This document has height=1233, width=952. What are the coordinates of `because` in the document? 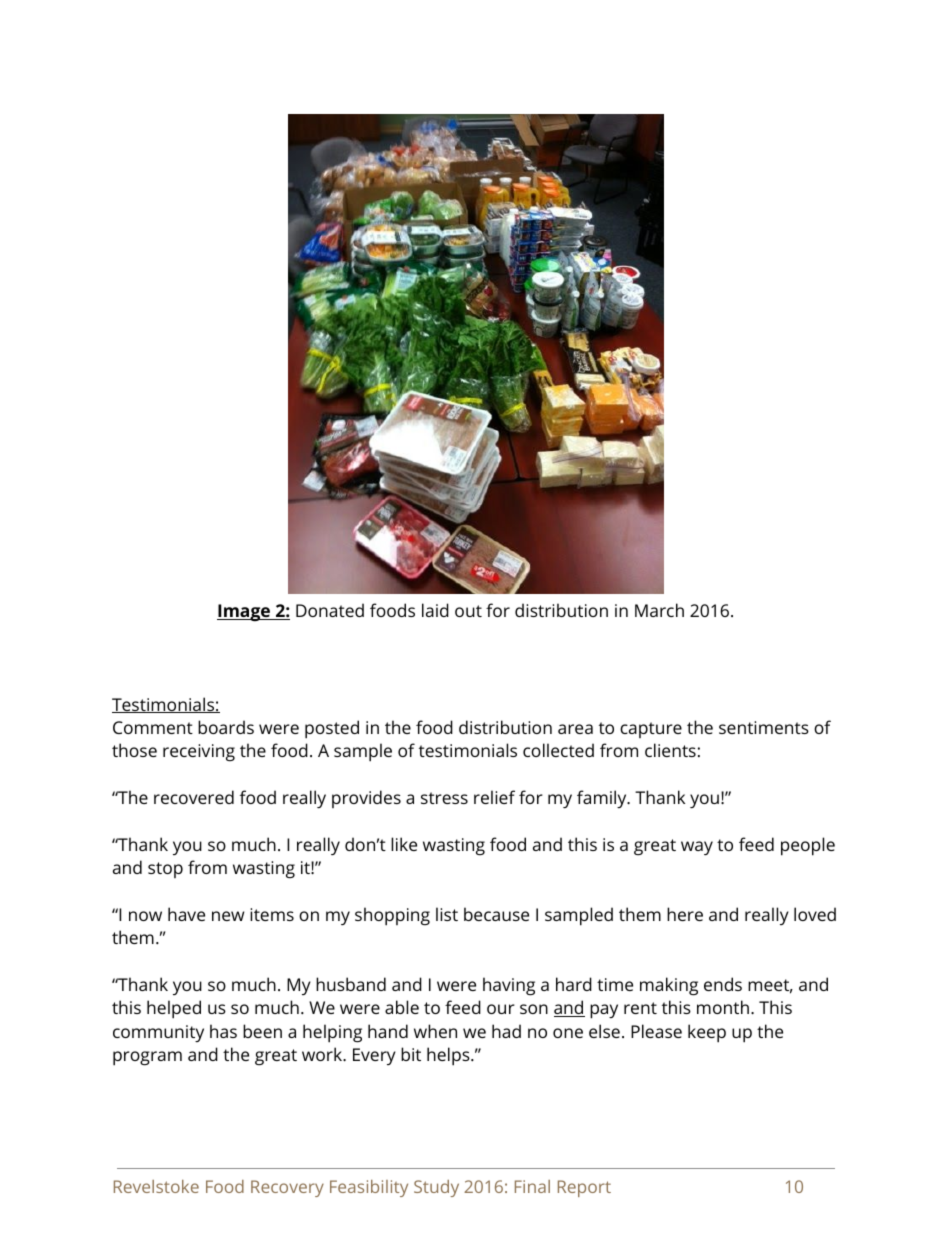 It's located at (496, 914).
